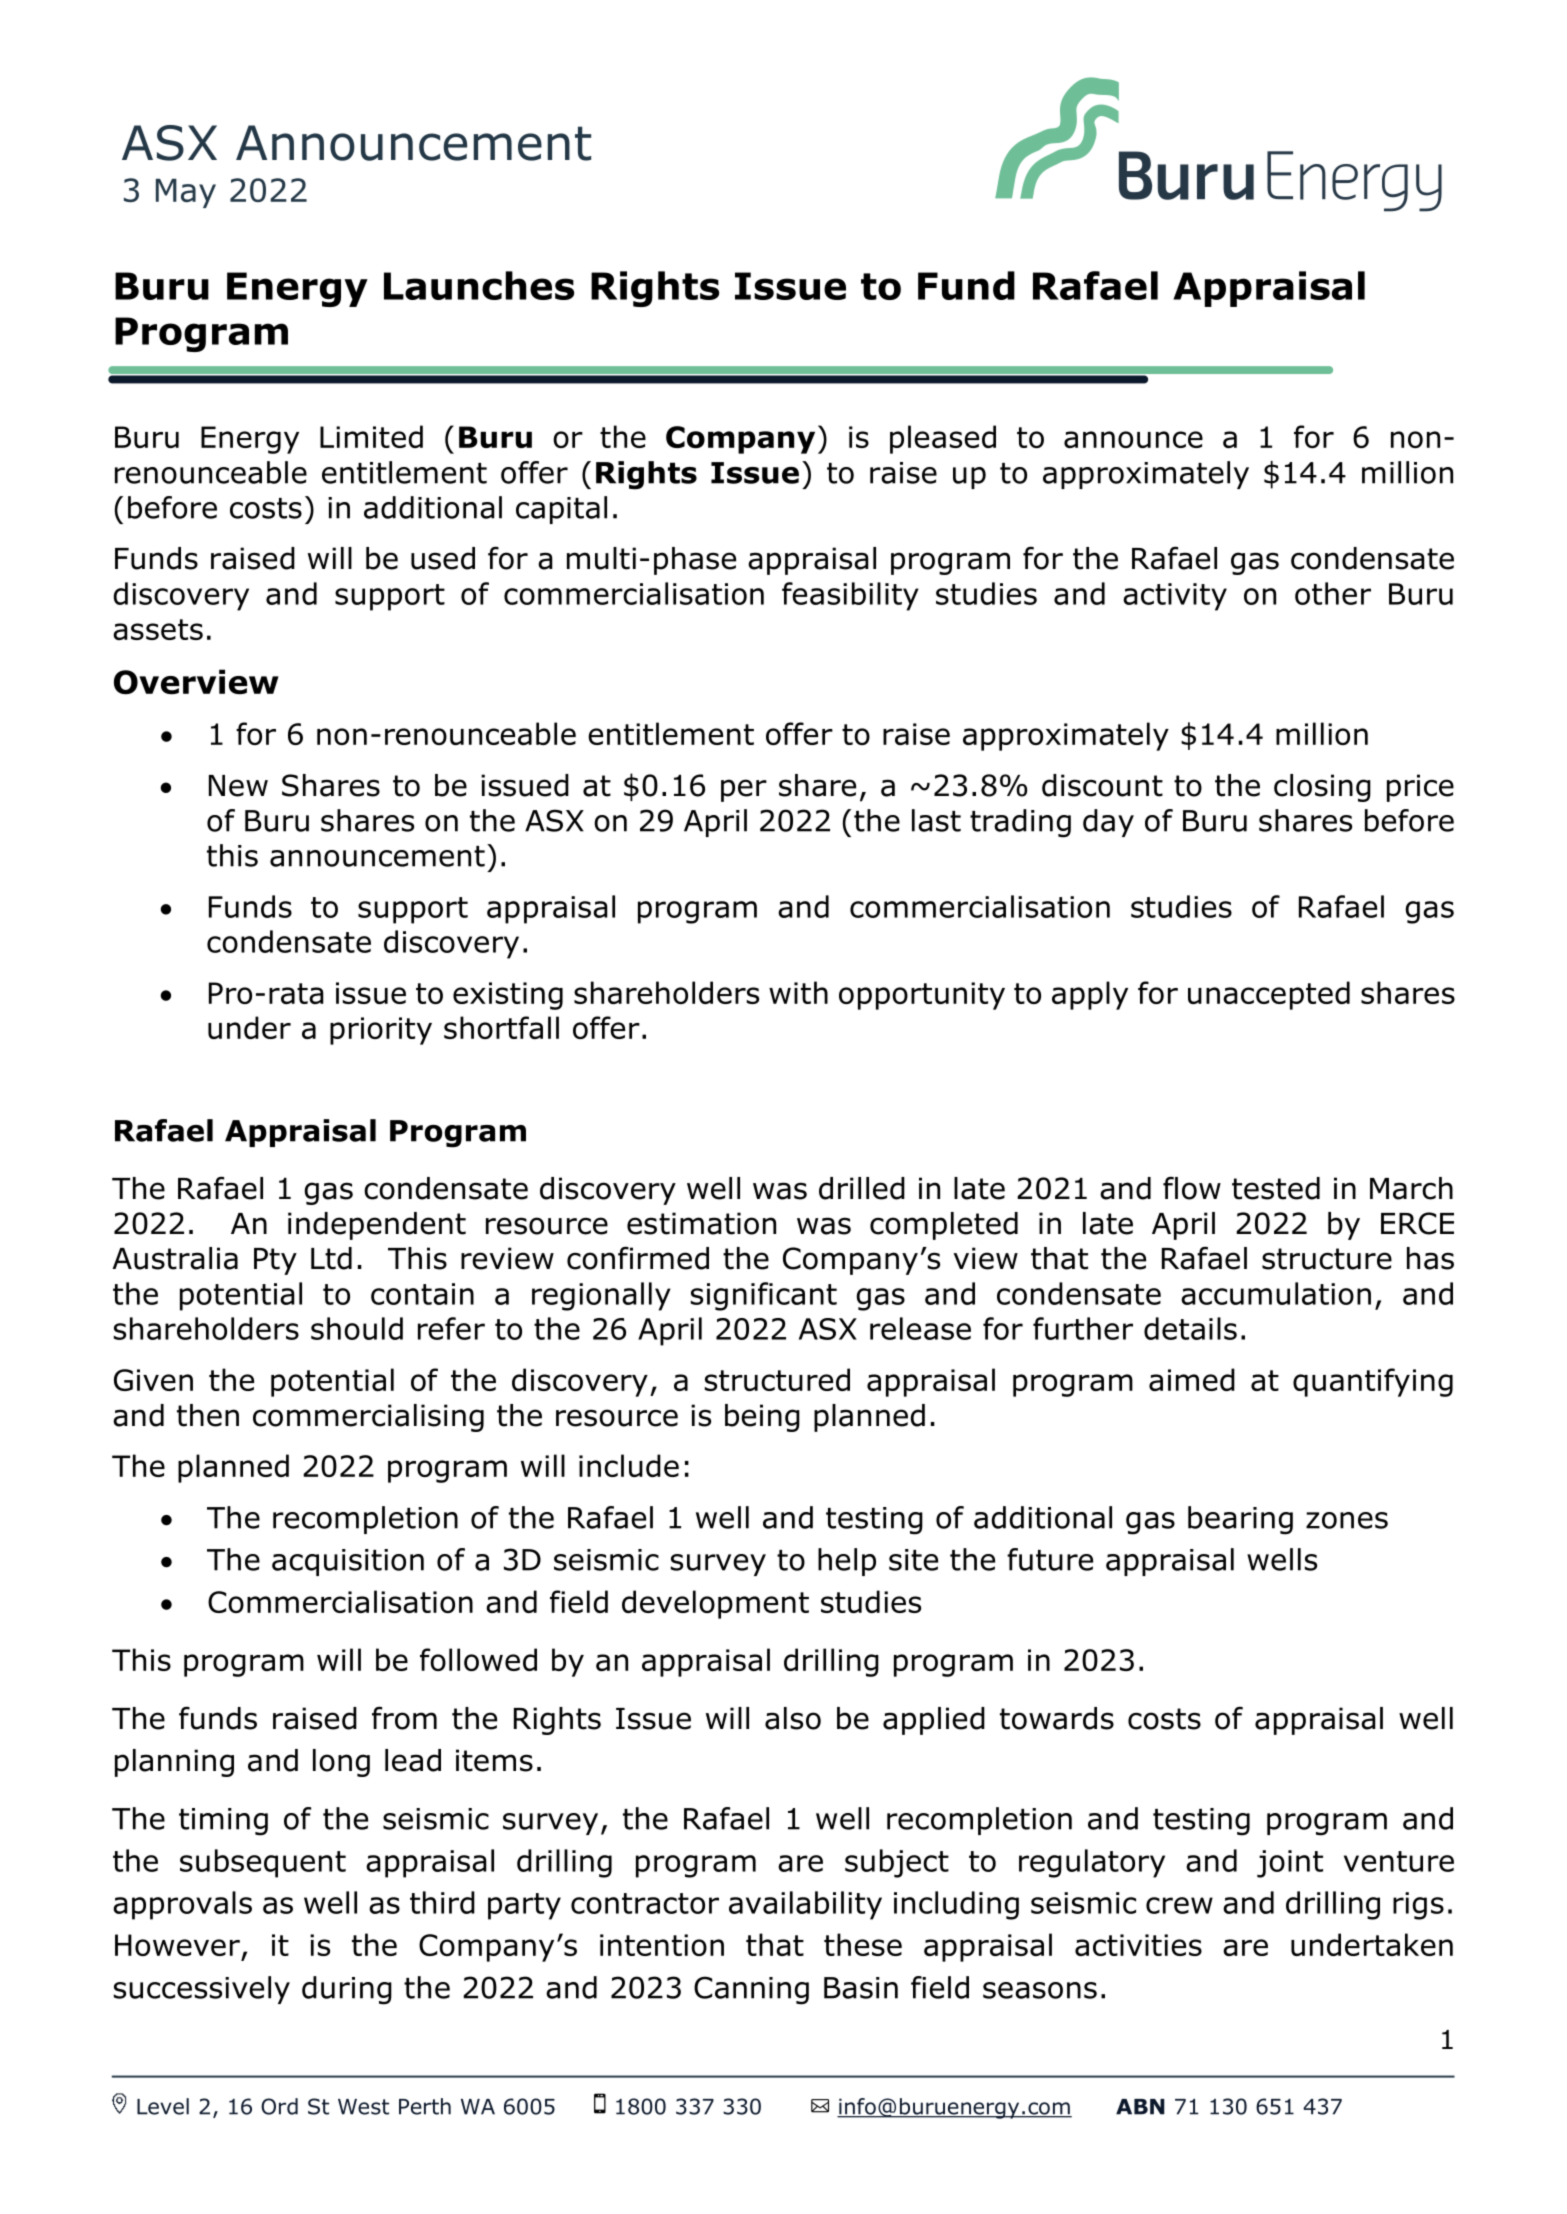  Describe the element at coordinates (1276, 1188) in the image. I see `tested` at that location.
